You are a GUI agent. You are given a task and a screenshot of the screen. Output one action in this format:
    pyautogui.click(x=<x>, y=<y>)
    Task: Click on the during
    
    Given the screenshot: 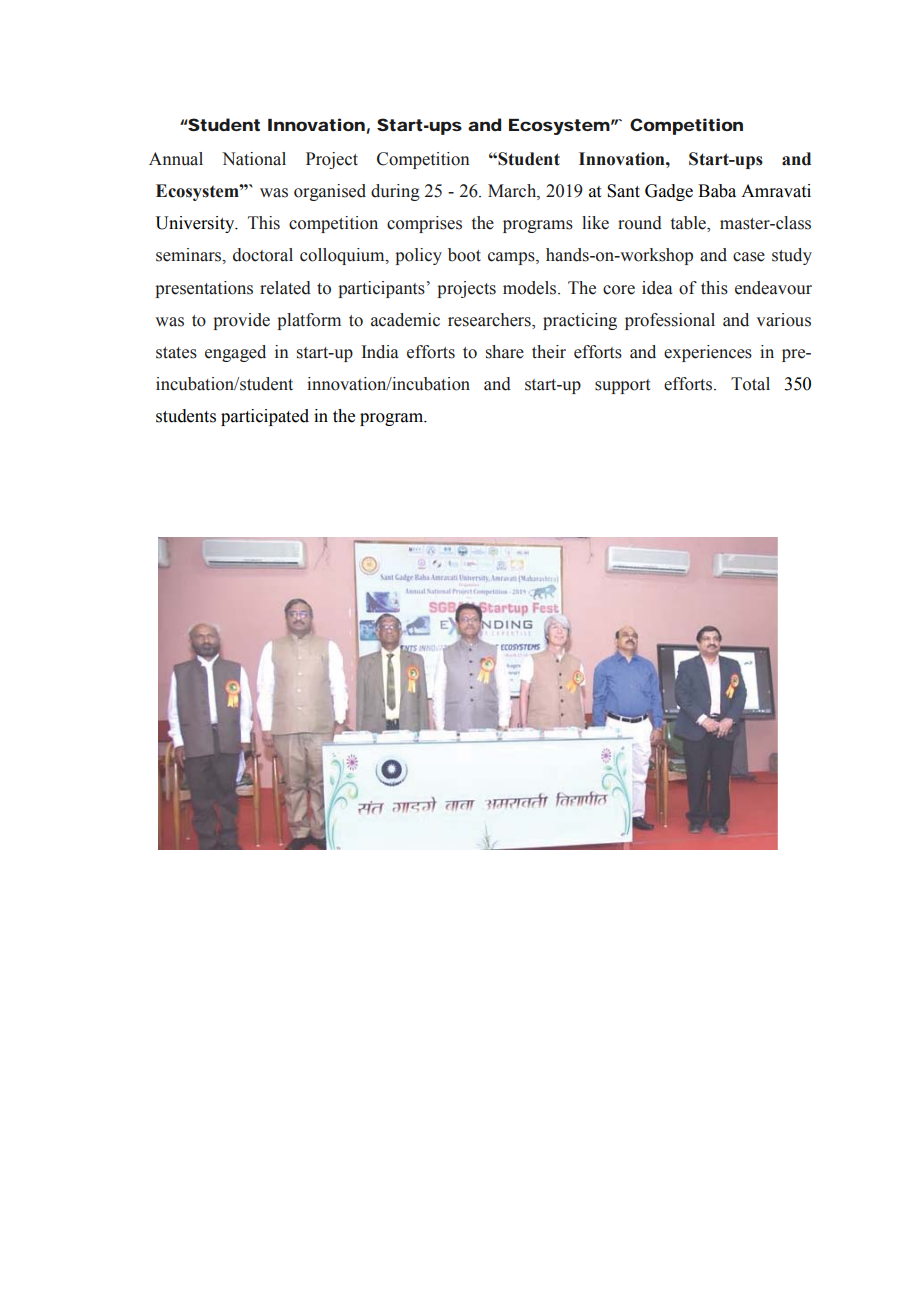 What is the action you would take?
    pyautogui.click(x=395, y=192)
